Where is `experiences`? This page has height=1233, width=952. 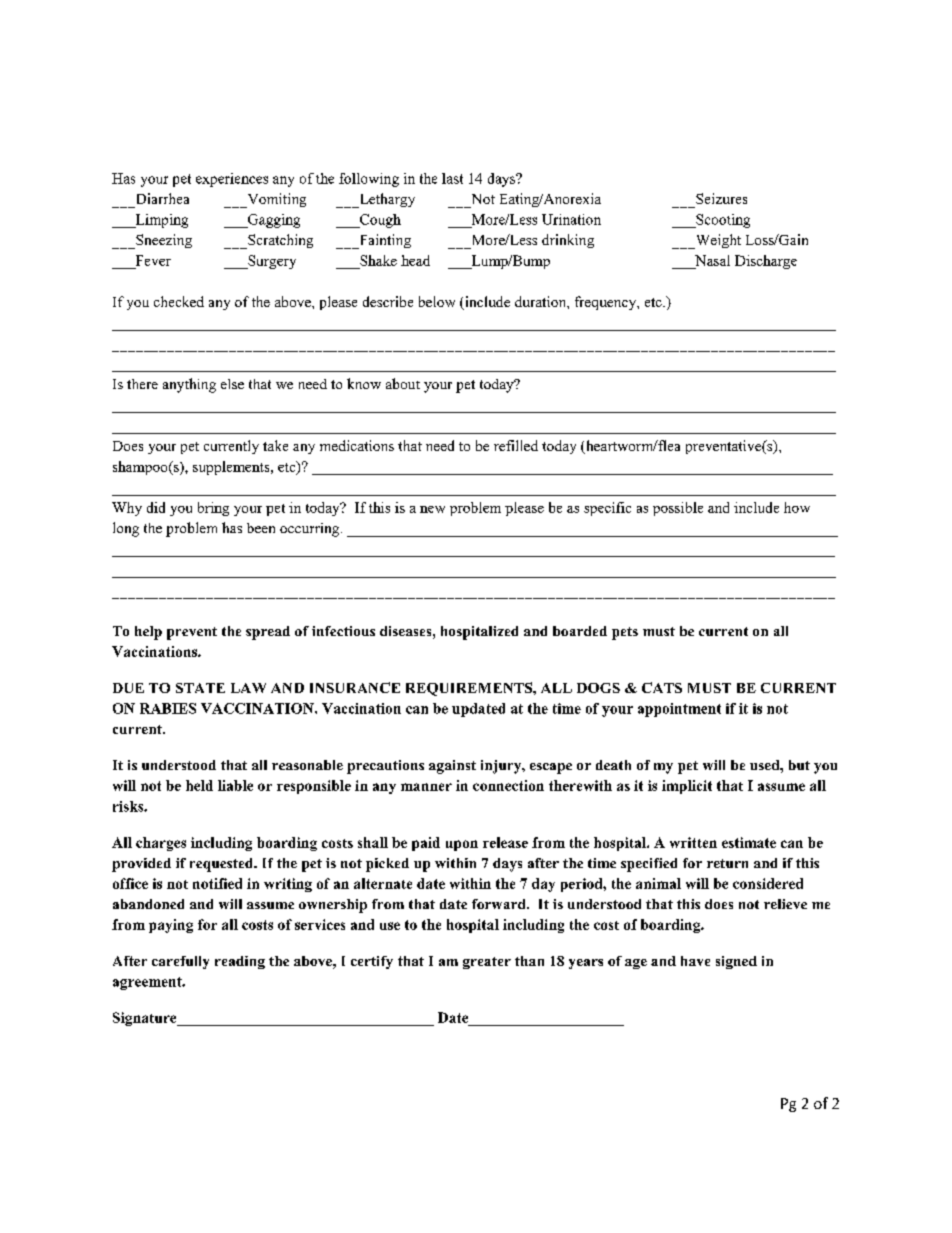
experiences is located at coordinates (232, 180).
